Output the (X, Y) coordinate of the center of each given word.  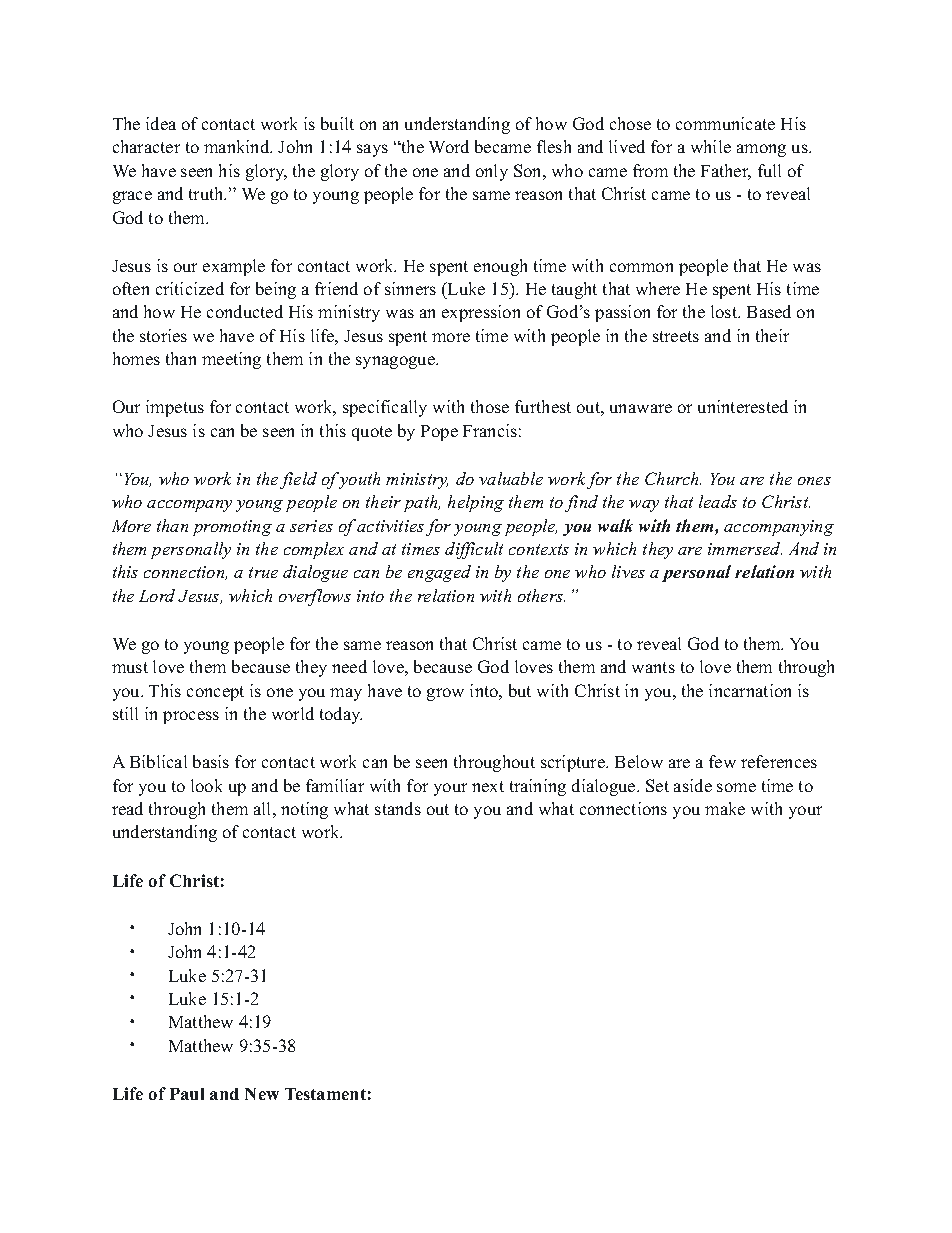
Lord (157, 595)
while (711, 146)
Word (449, 146)
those (490, 406)
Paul (187, 1094)
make (725, 808)
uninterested (743, 406)
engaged (439, 573)
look (206, 785)
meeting (231, 360)
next (488, 786)
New (262, 1094)
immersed (745, 548)
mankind (238, 146)
